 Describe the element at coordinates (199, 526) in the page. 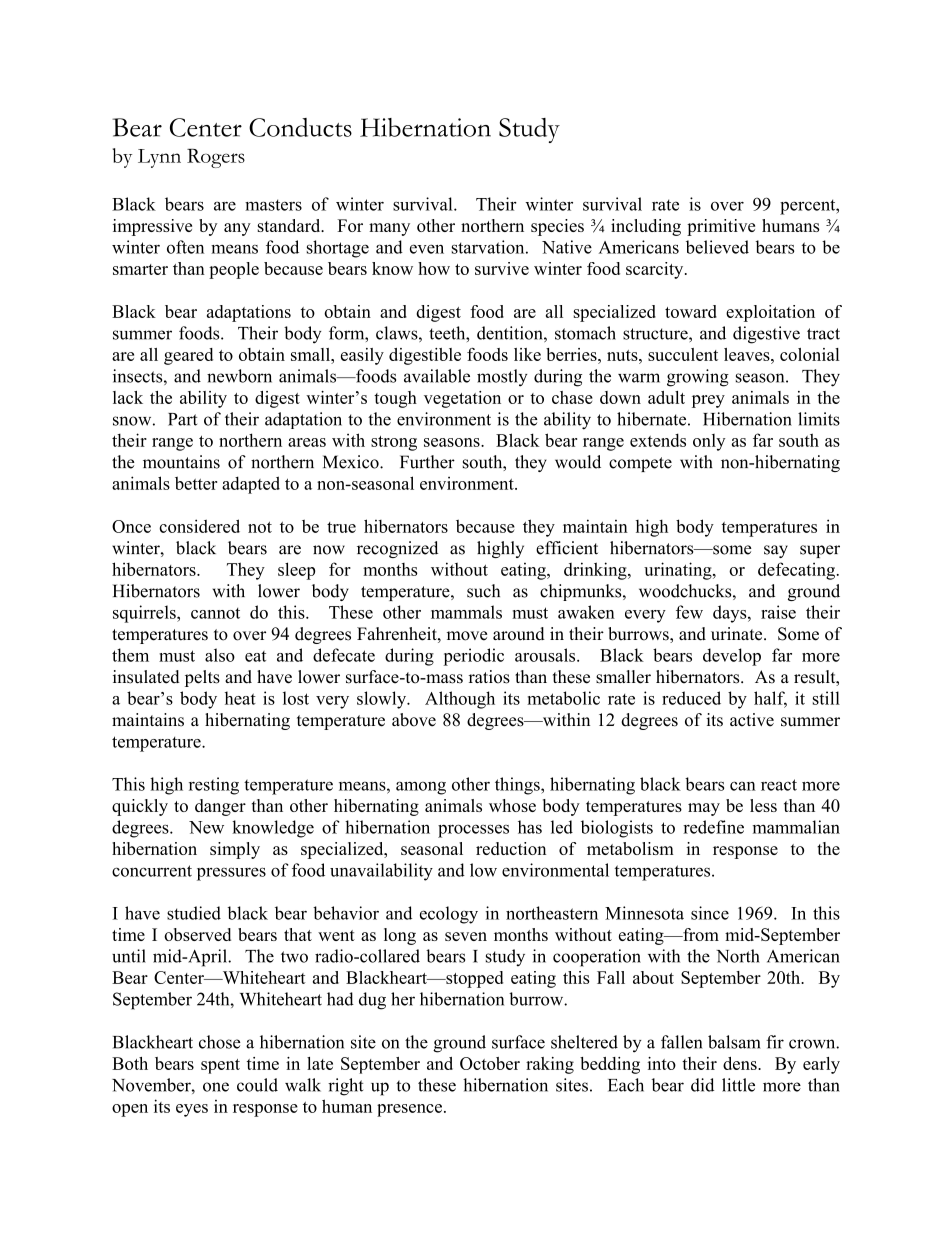

I see `considered` at that location.
